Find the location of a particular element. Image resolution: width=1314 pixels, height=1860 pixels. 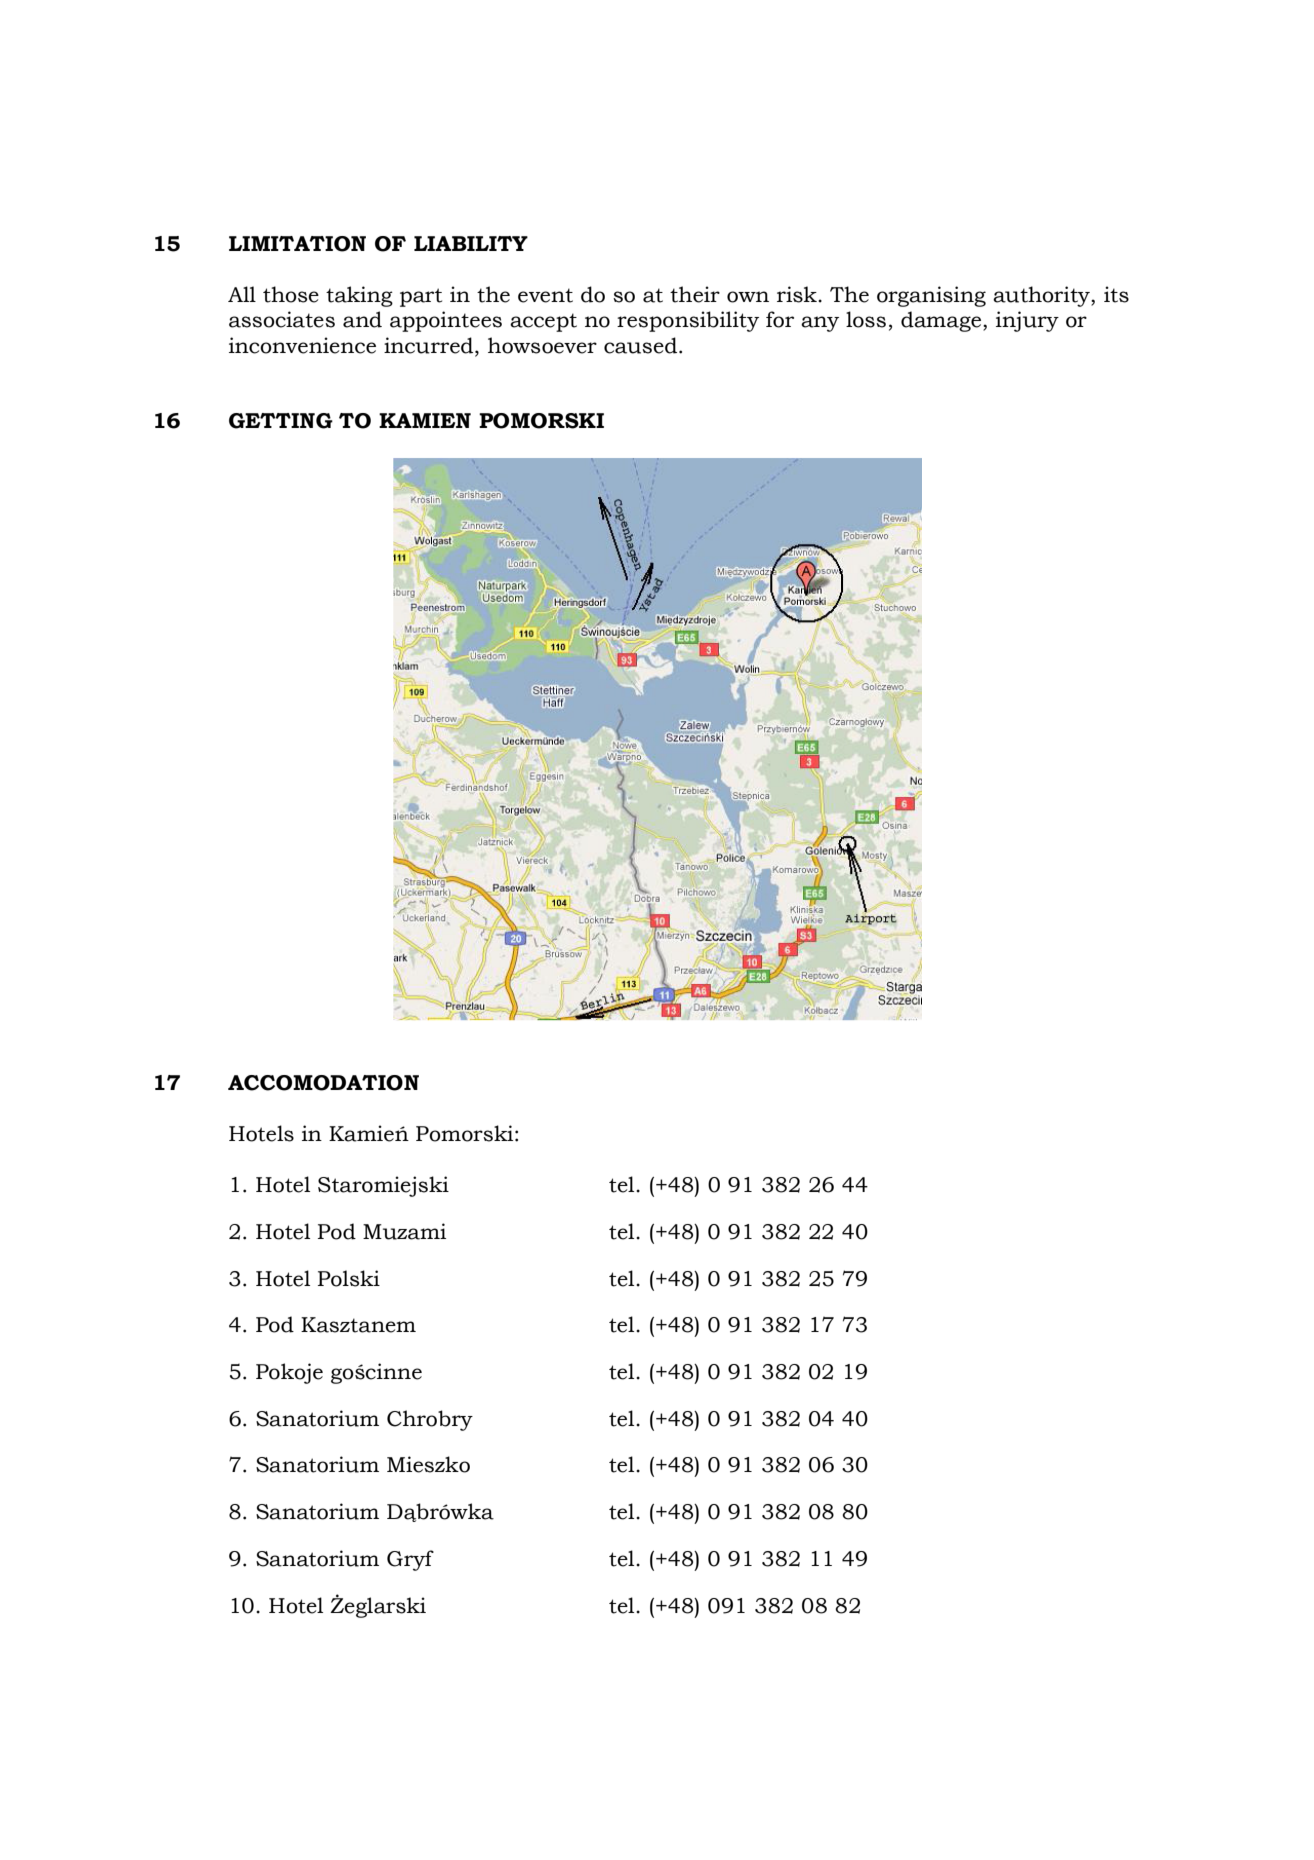

any is located at coordinates (820, 324).
